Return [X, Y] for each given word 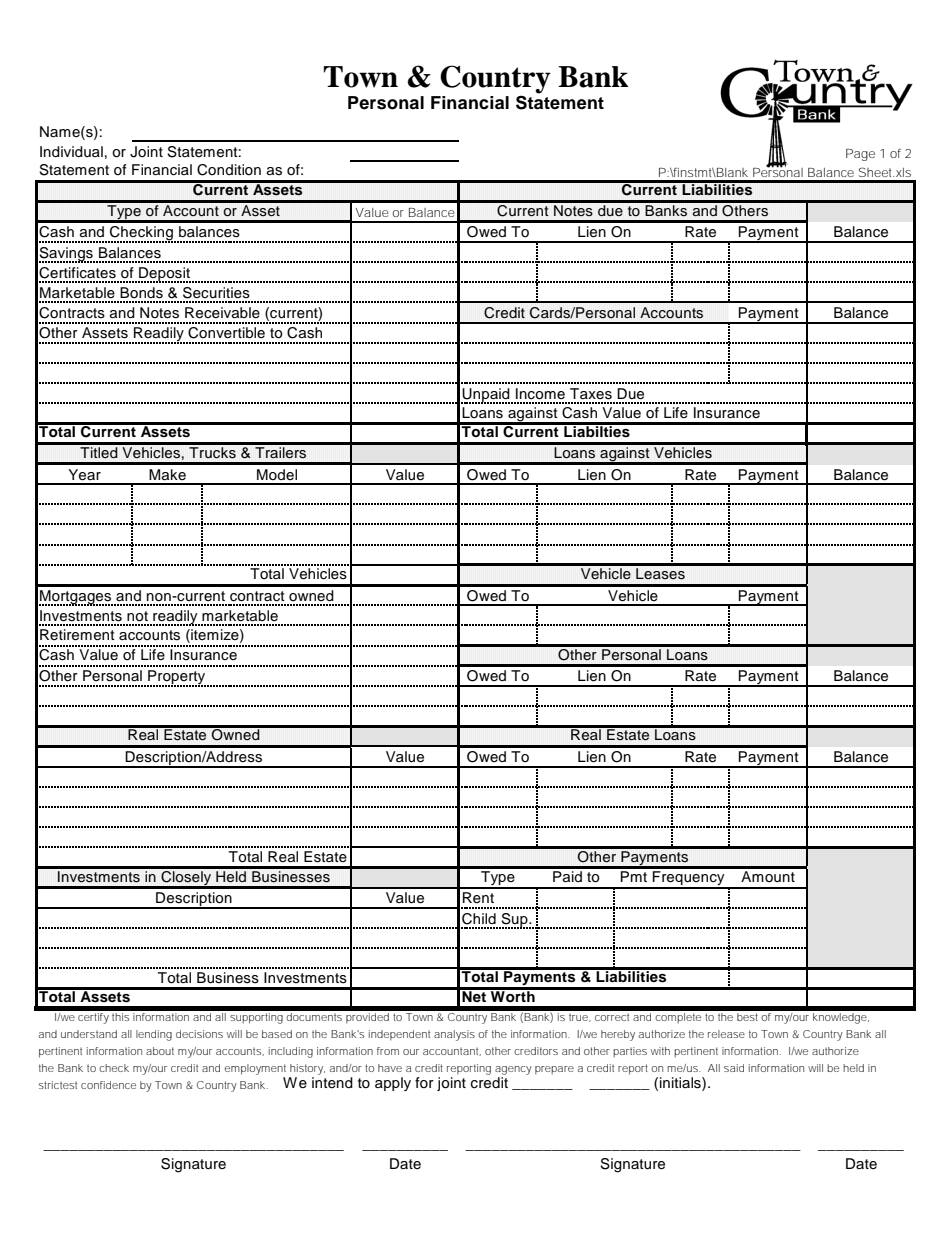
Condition [229, 170]
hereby [618, 1035]
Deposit [164, 275]
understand [89, 1034]
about [160, 1051]
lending [154, 1035]
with [660, 1051]
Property [177, 678]
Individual [71, 152]
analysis [454, 1035]
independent [399, 1035]
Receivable [222, 313]
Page [860, 155]
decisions [199, 1034]
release [726, 1034]
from [388, 1051]
